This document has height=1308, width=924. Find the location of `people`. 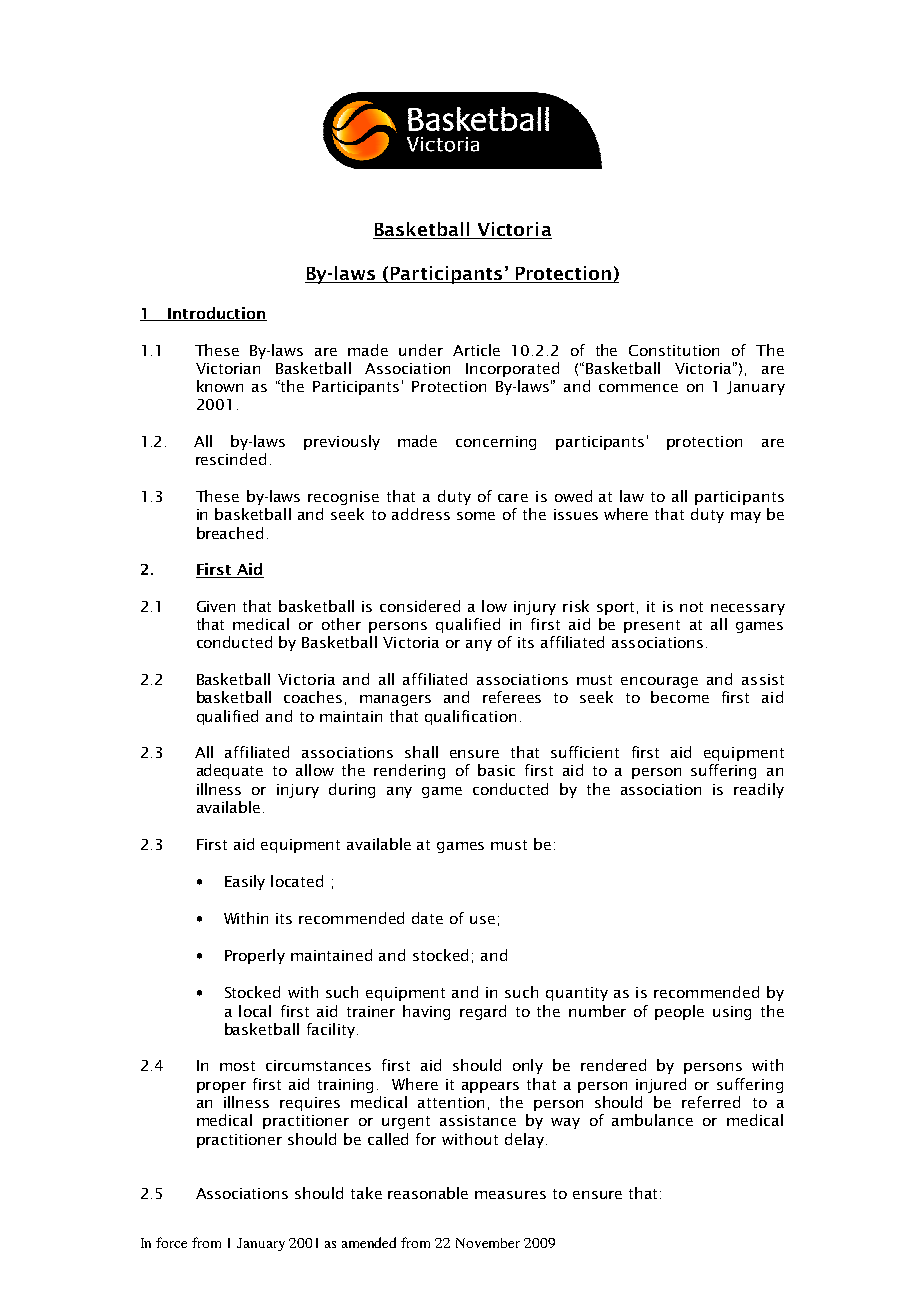

people is located at coordinates (679, 1012).
